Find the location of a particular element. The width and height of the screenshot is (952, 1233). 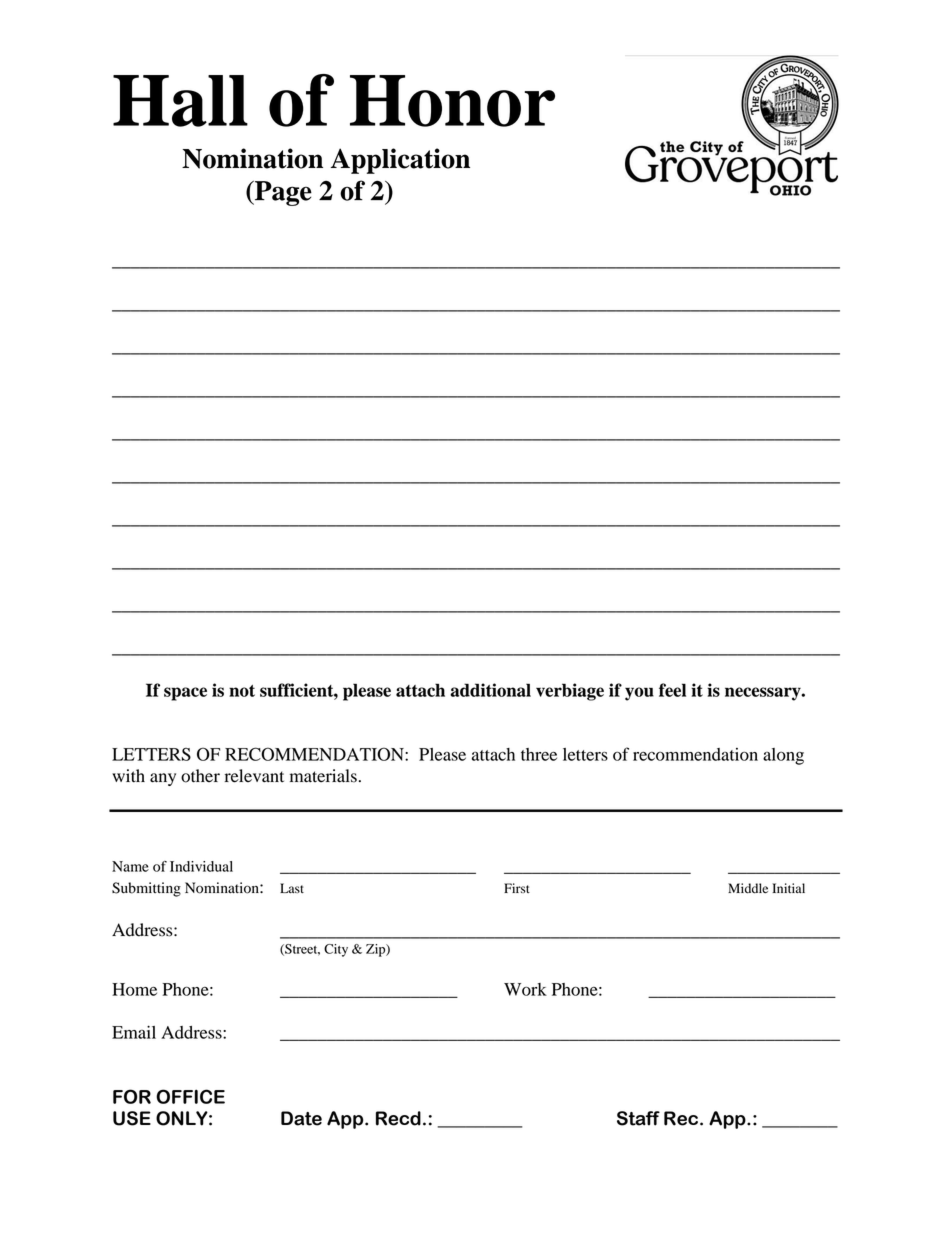

additional is located at coordinates (490, 690).
